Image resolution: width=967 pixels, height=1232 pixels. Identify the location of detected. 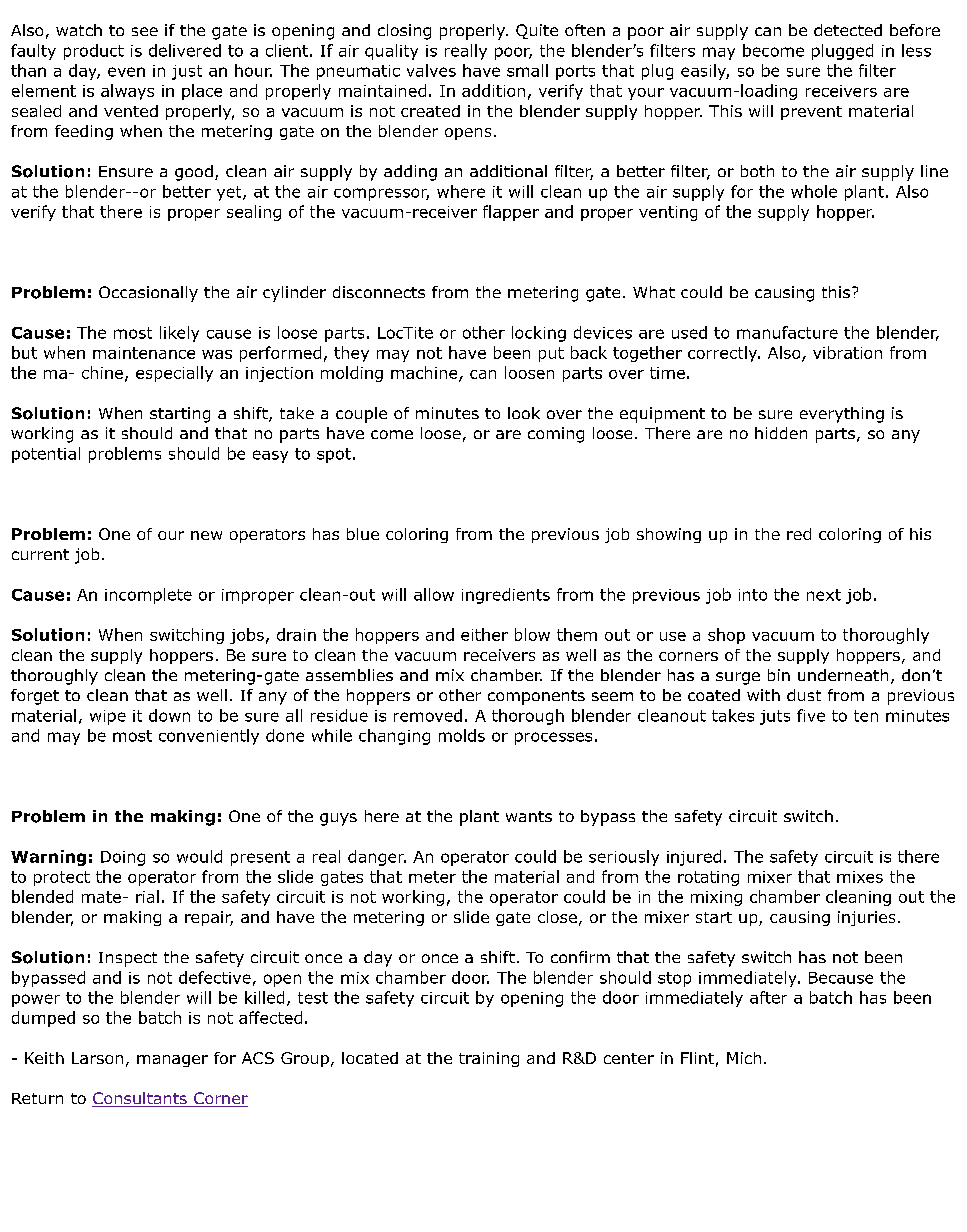
(848, 30).
